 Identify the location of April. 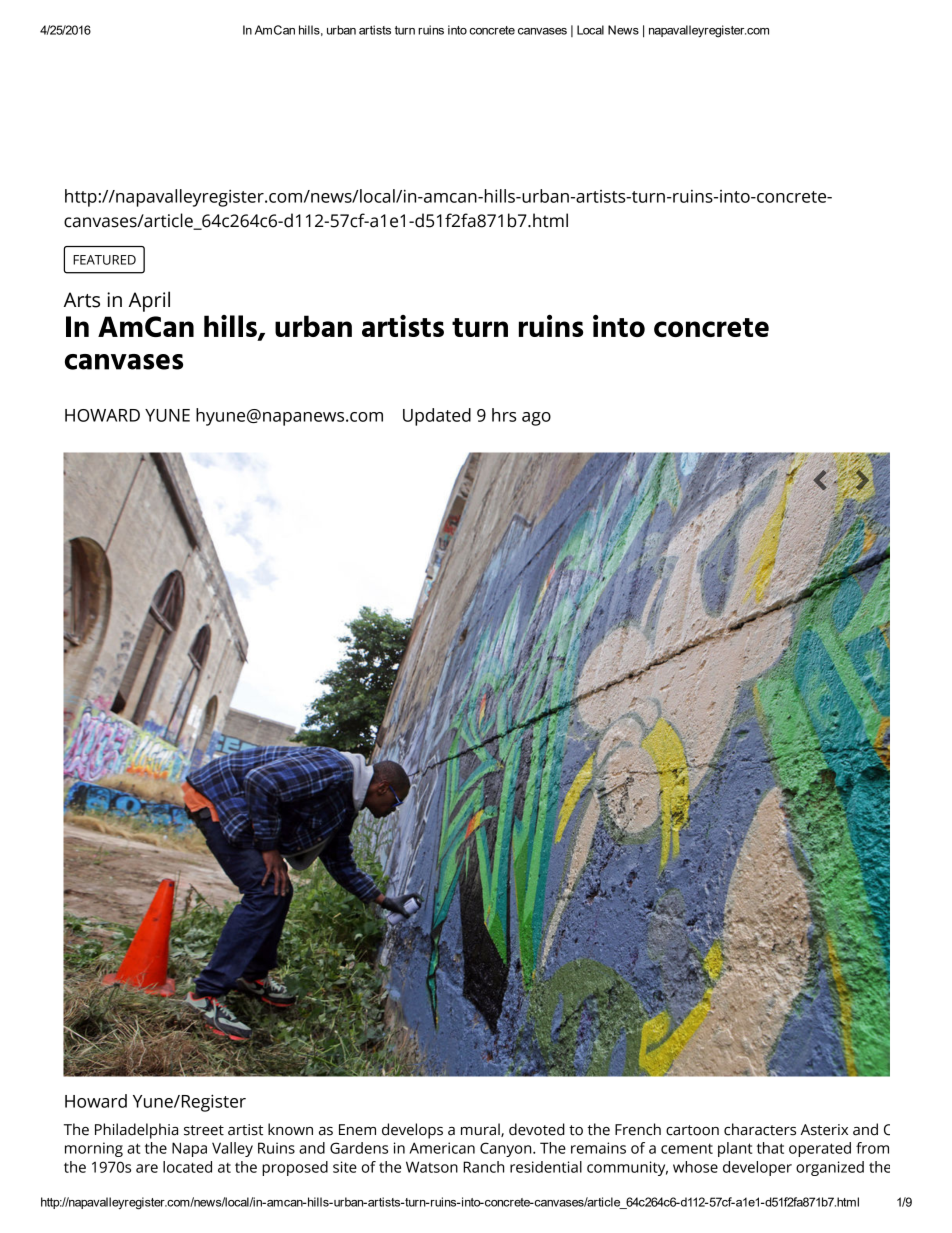
(149, 301).
